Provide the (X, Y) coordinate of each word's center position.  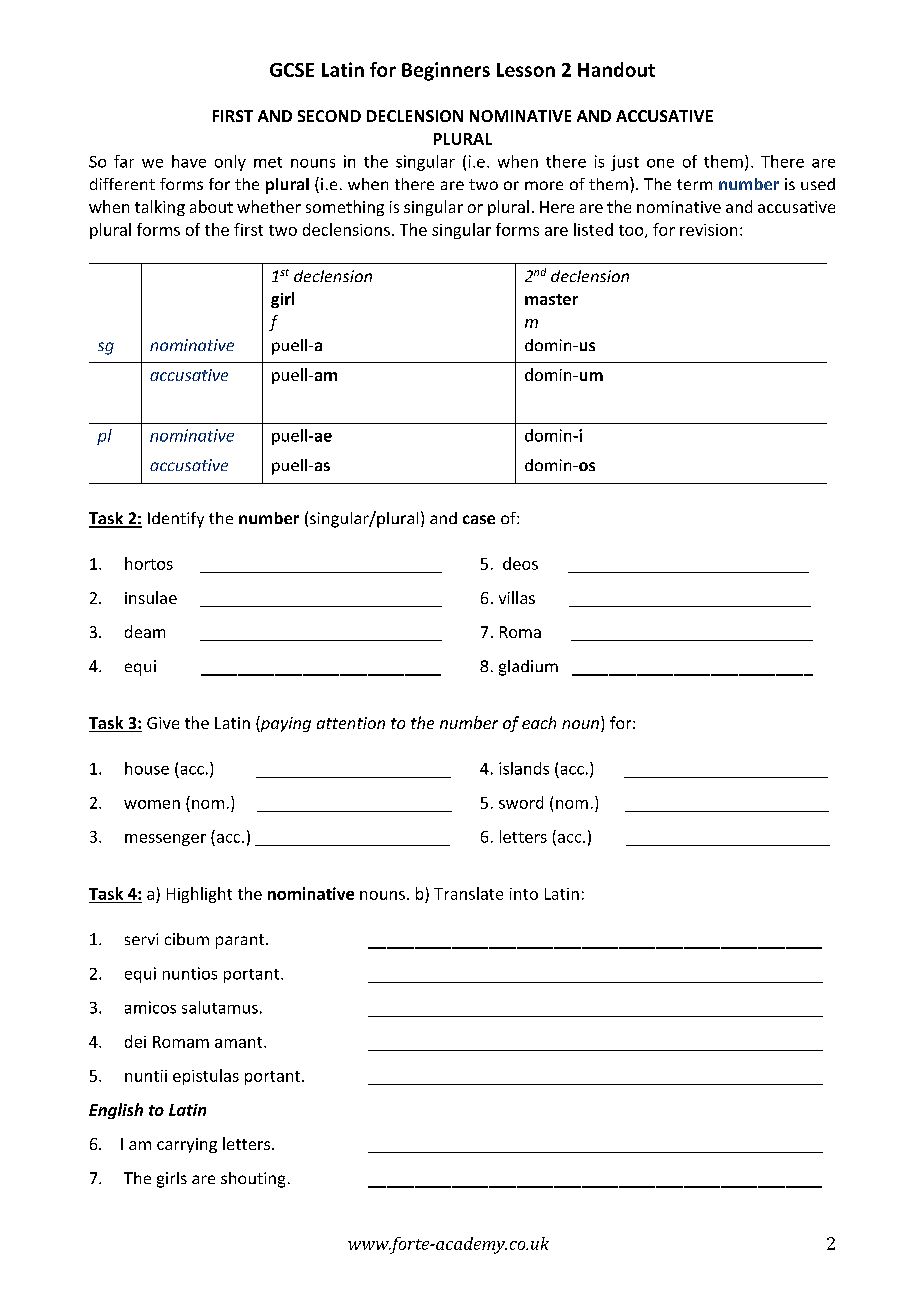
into (524, 894)
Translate (468, 893)
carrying (187, 1145)
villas (517, 597)
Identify (176, 520)
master (551, 299)
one (660, 163)
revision (708, 230)
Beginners (446, 71)
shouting (253, 1180)
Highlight (199, 895)
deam (145, 631)
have (189, 161)
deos (520, 563)
